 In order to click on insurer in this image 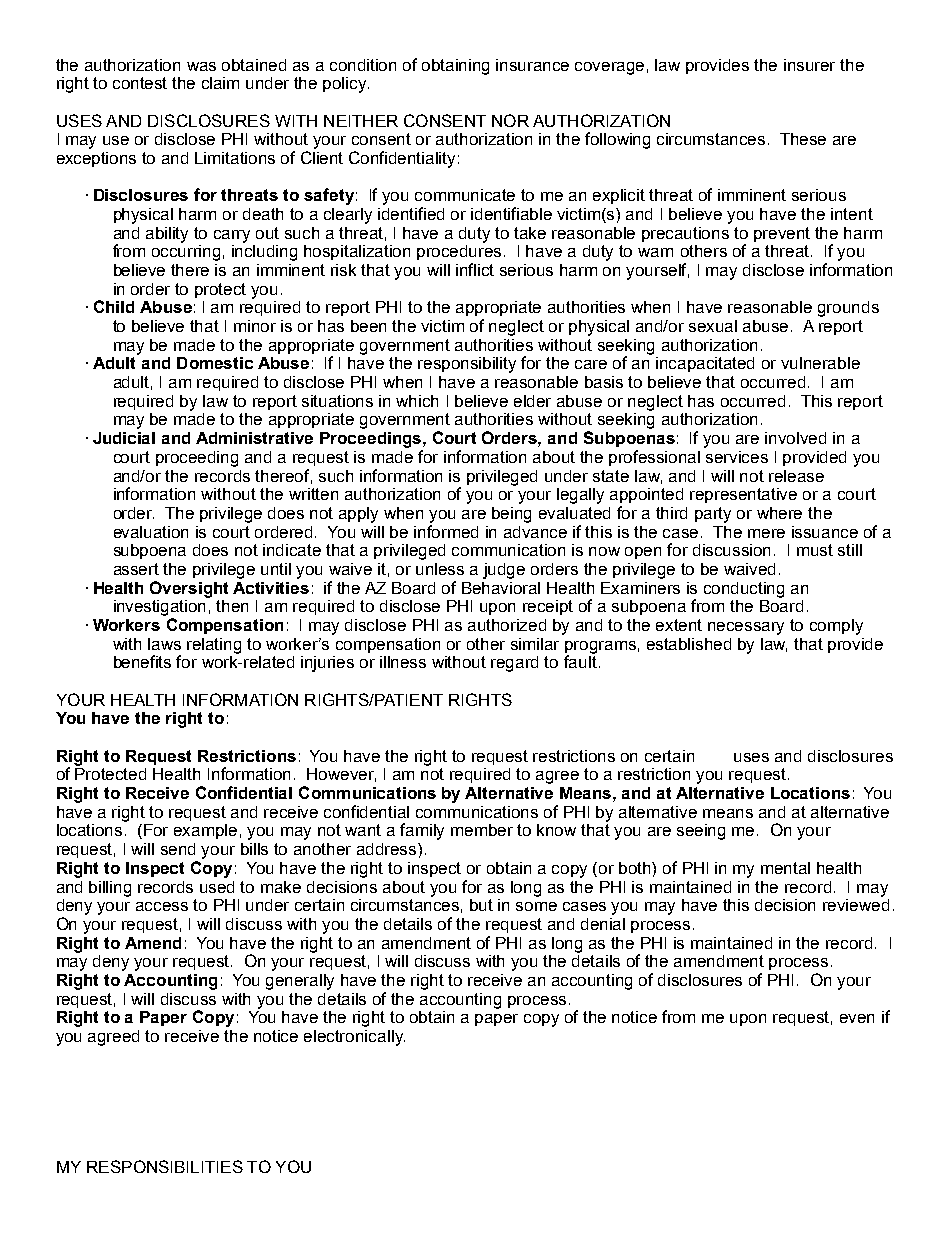, I will do `click(809, 65)`.
